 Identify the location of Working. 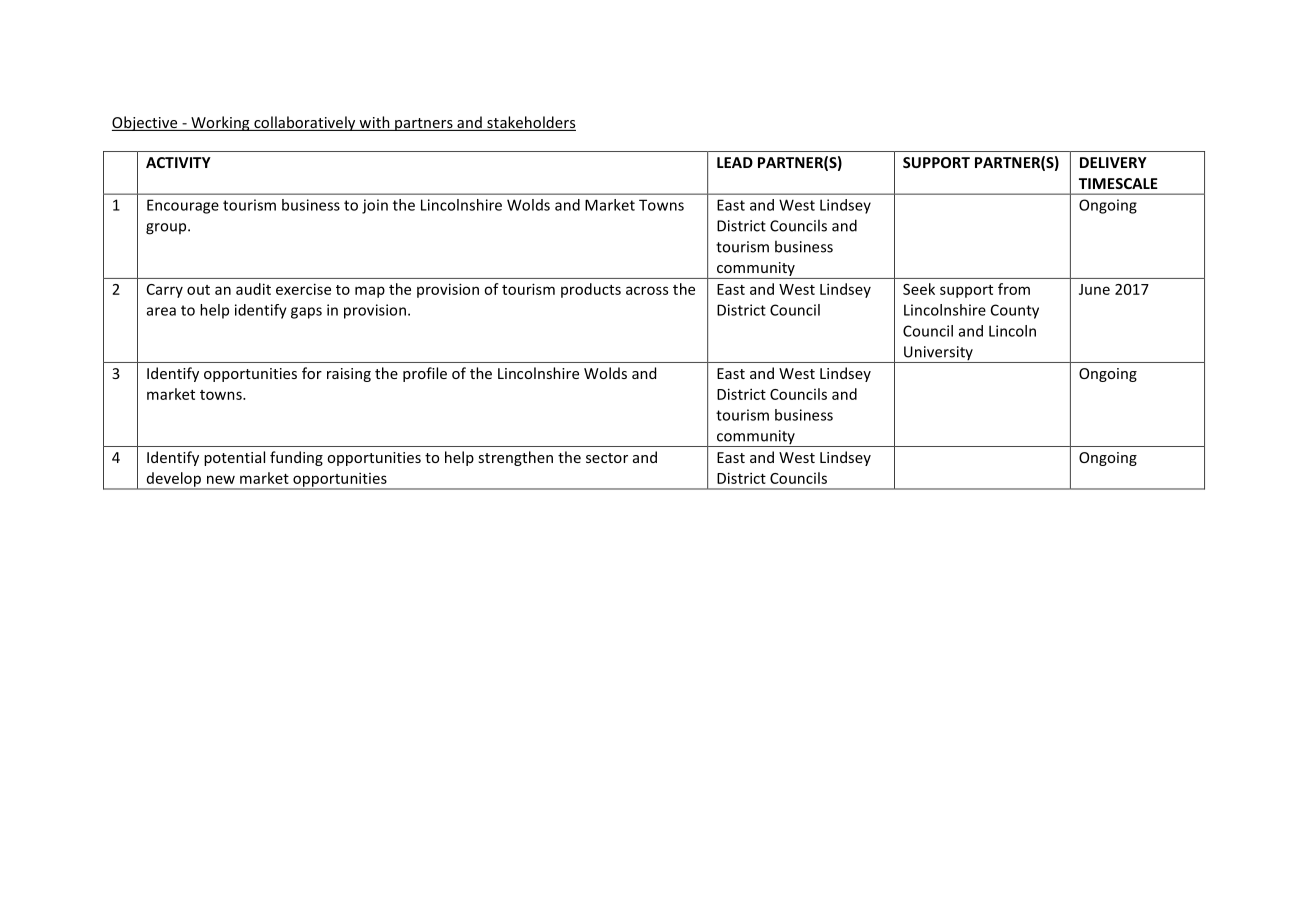
(220, 123).
